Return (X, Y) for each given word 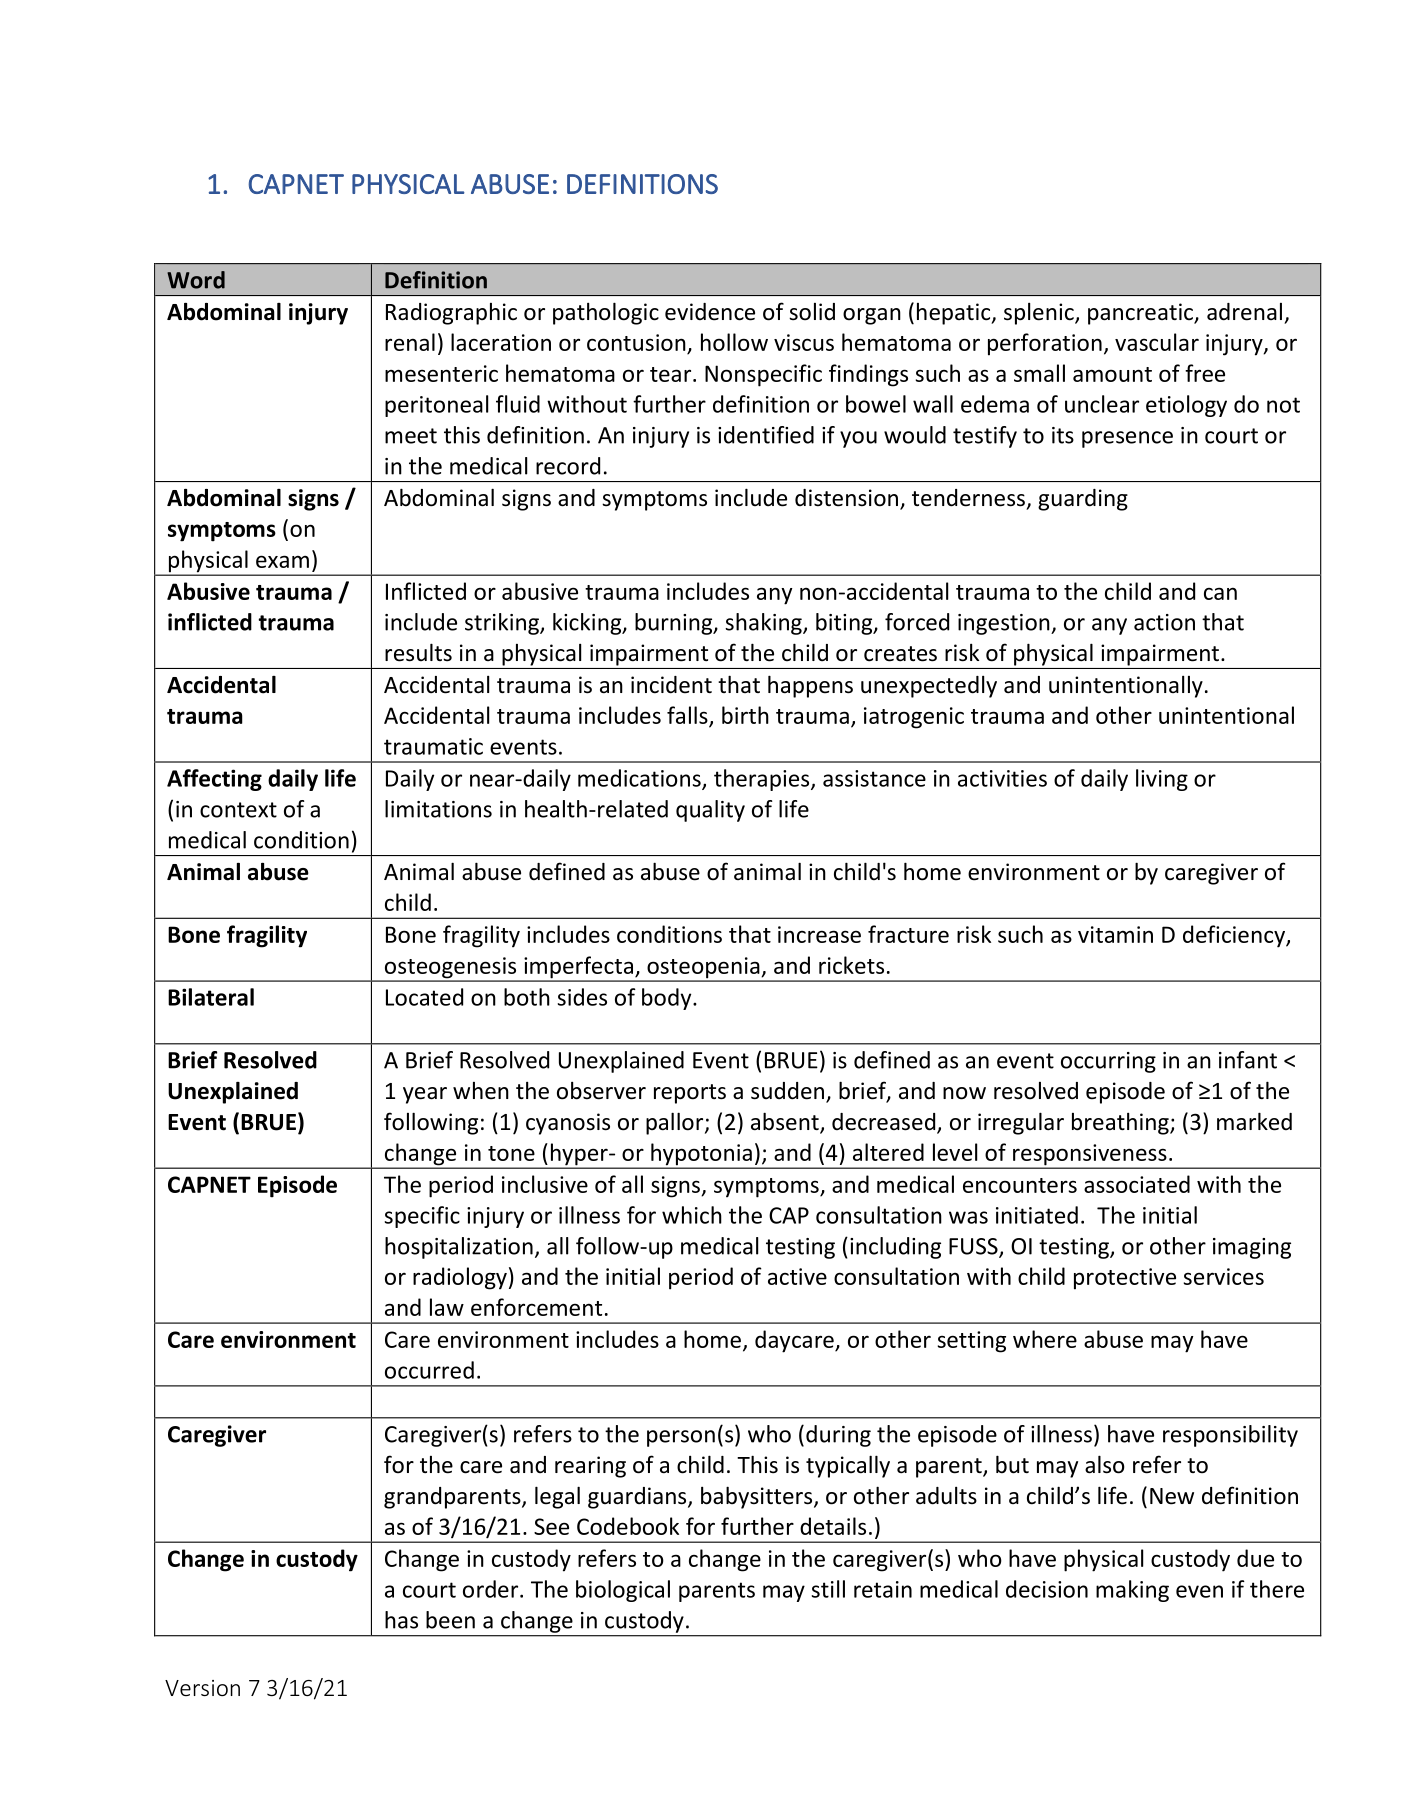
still (828, 1589)
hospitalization (459, 1248)
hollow (734, 342)
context (238, 810)
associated (1137, 1184)
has (401, 1620)
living (1162, 780)
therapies (763, 780)
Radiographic (451, 314)
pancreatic (1141, 314)
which (692, 1215)
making (1132, 1591)
